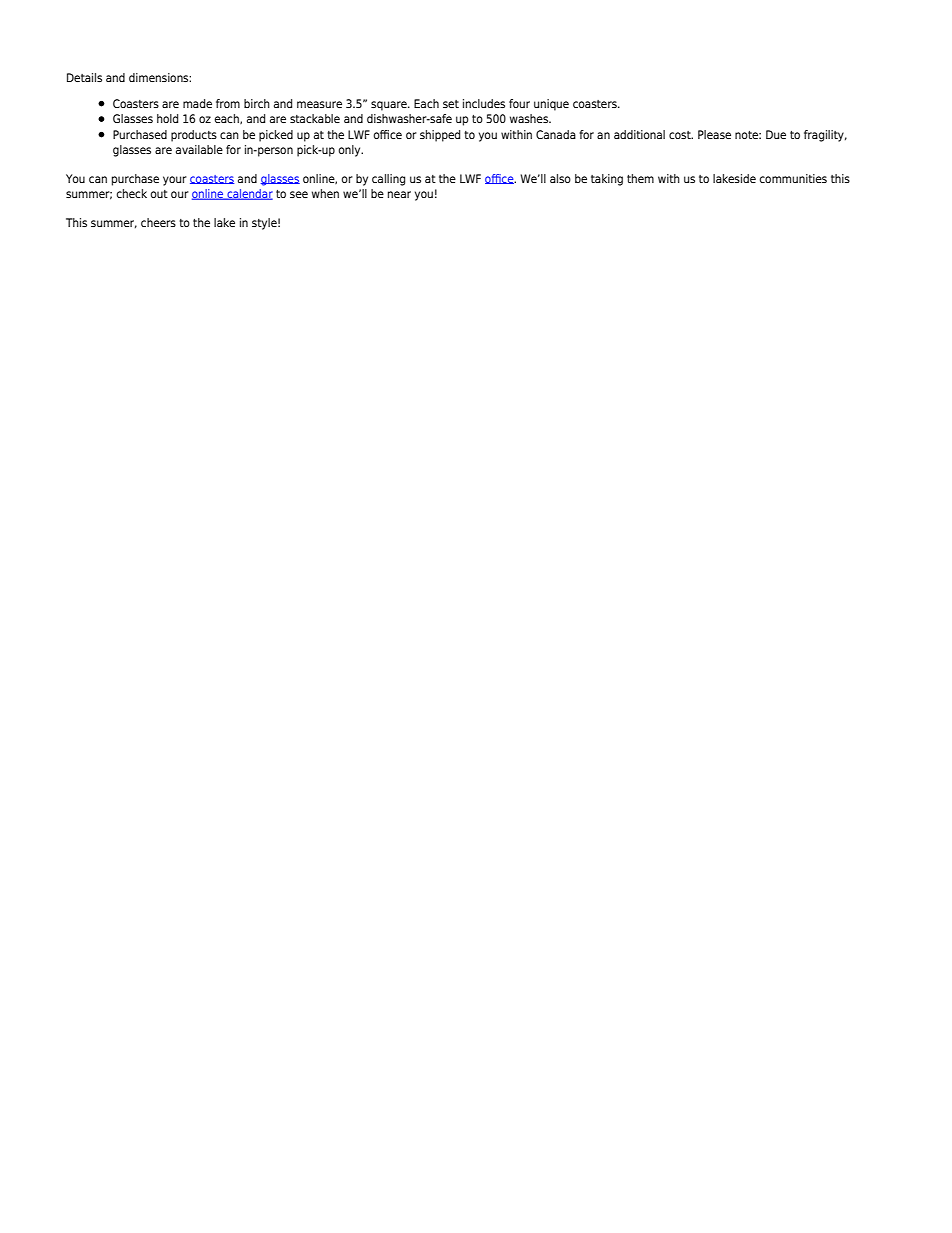 This screenshot has width=952, height=1233. Describe the element at coordinates (640, 178) in the screenshot. I see `them` at that location.
